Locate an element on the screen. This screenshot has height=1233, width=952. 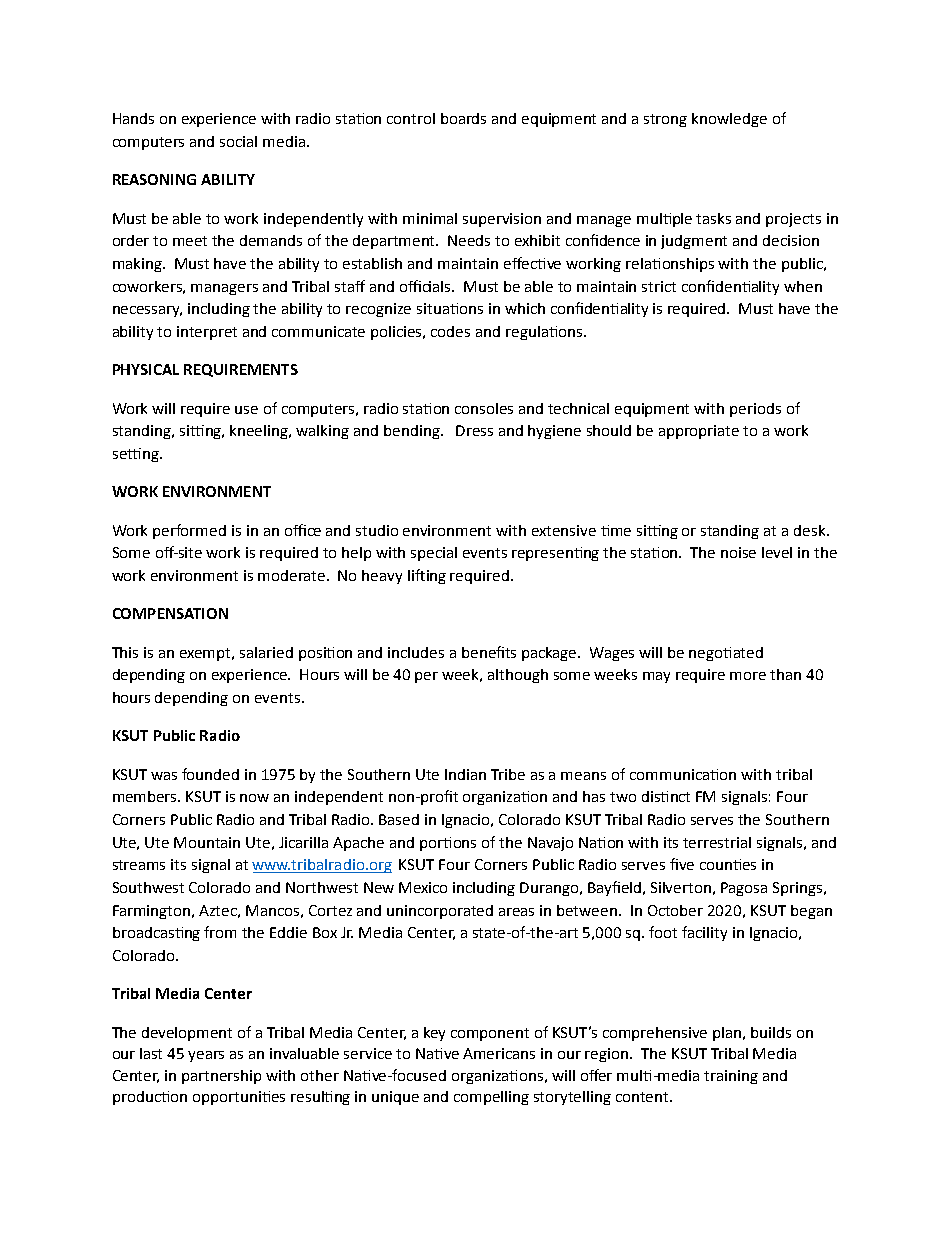
periods is located at coordinates (755, 410).
